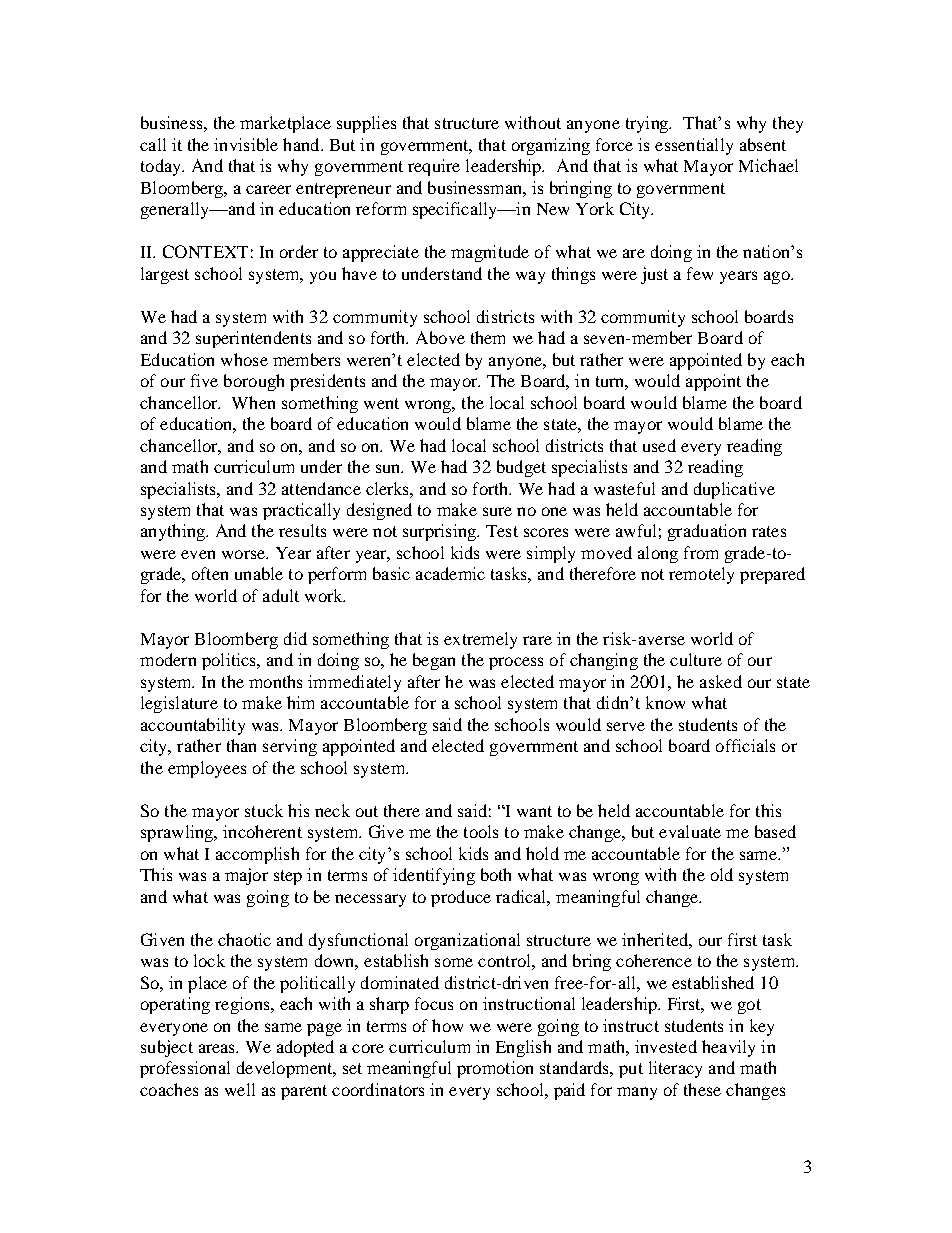  I want to click on require, so click(434, 167).
